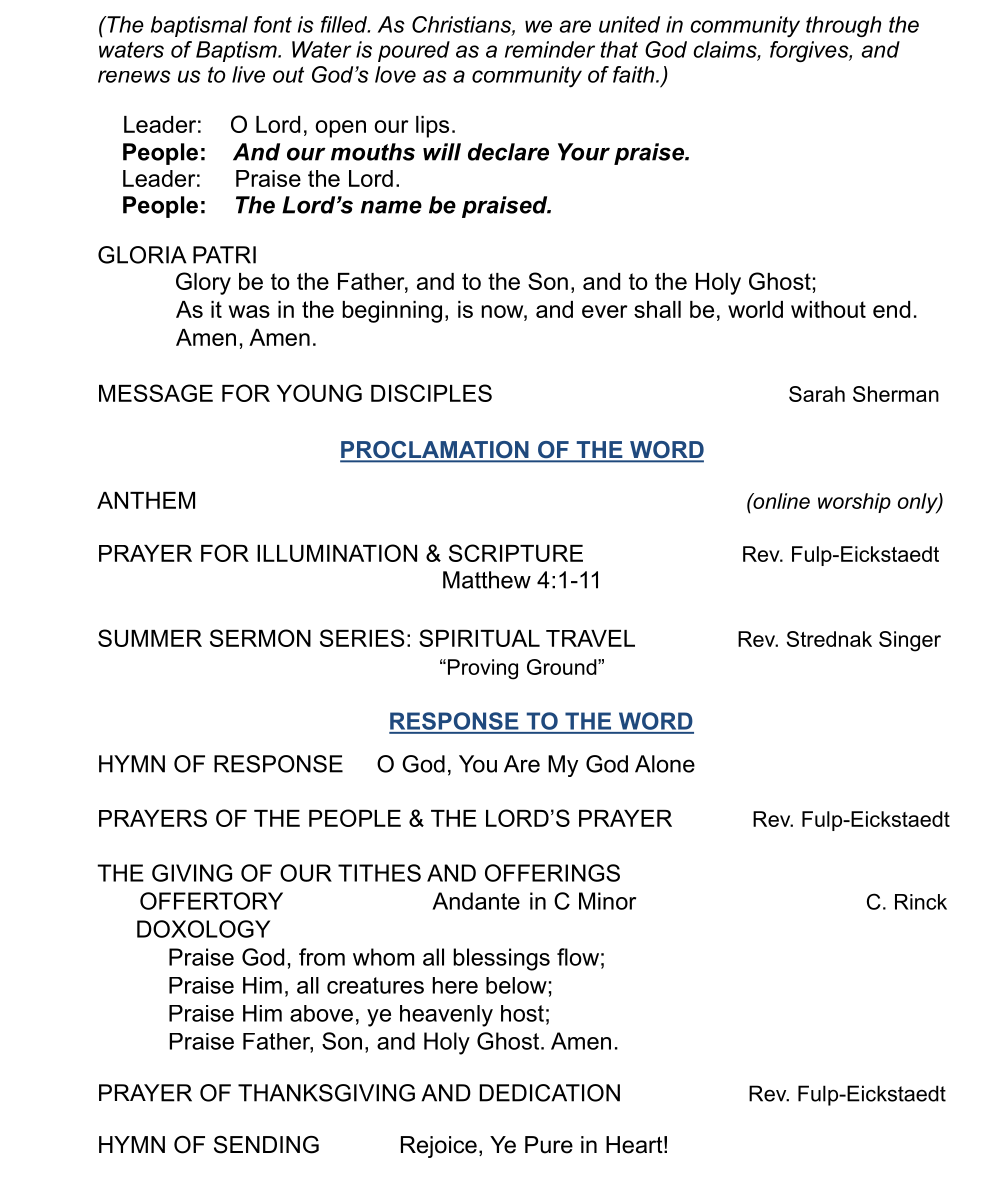 This screenshot has height=1204, width=991. I want to click on reminder, so click(550, 49).
